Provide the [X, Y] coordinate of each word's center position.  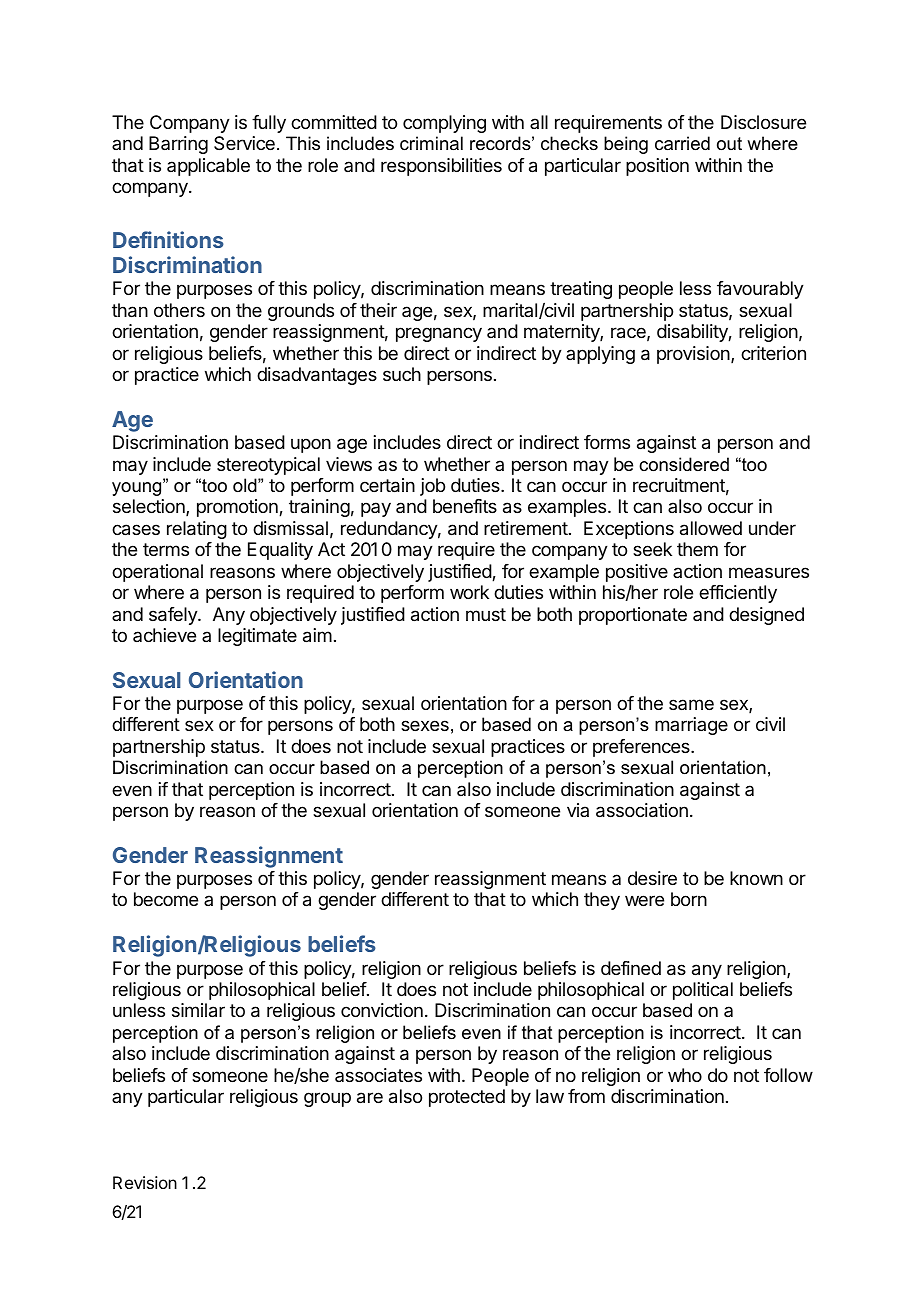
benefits [465, 506]
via [578, 810]
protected [467, 1098]
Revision [145, 1182]
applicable [208, 167]
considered [684, 464]
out [729, 143]
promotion [238, 508]
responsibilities [441, 167]
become [166, 899]
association [642, 810]
